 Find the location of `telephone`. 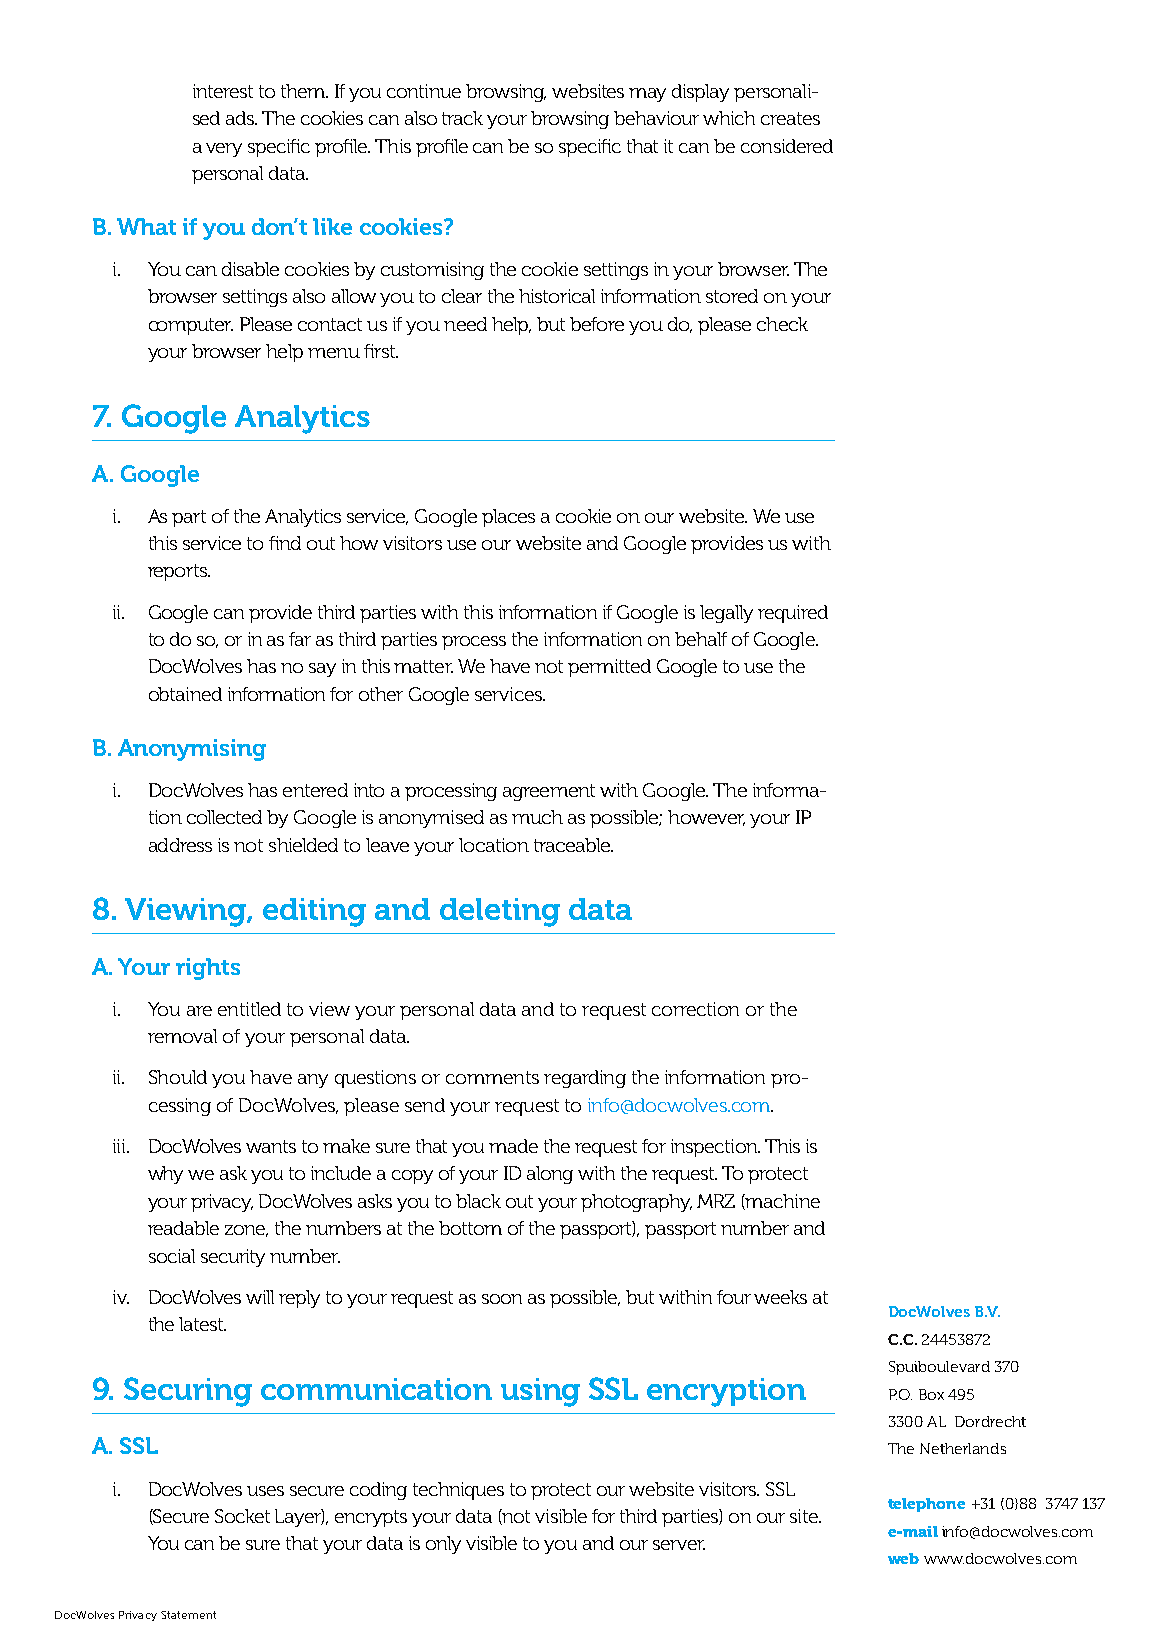

telephone is located at coordinates (926, 1505).
